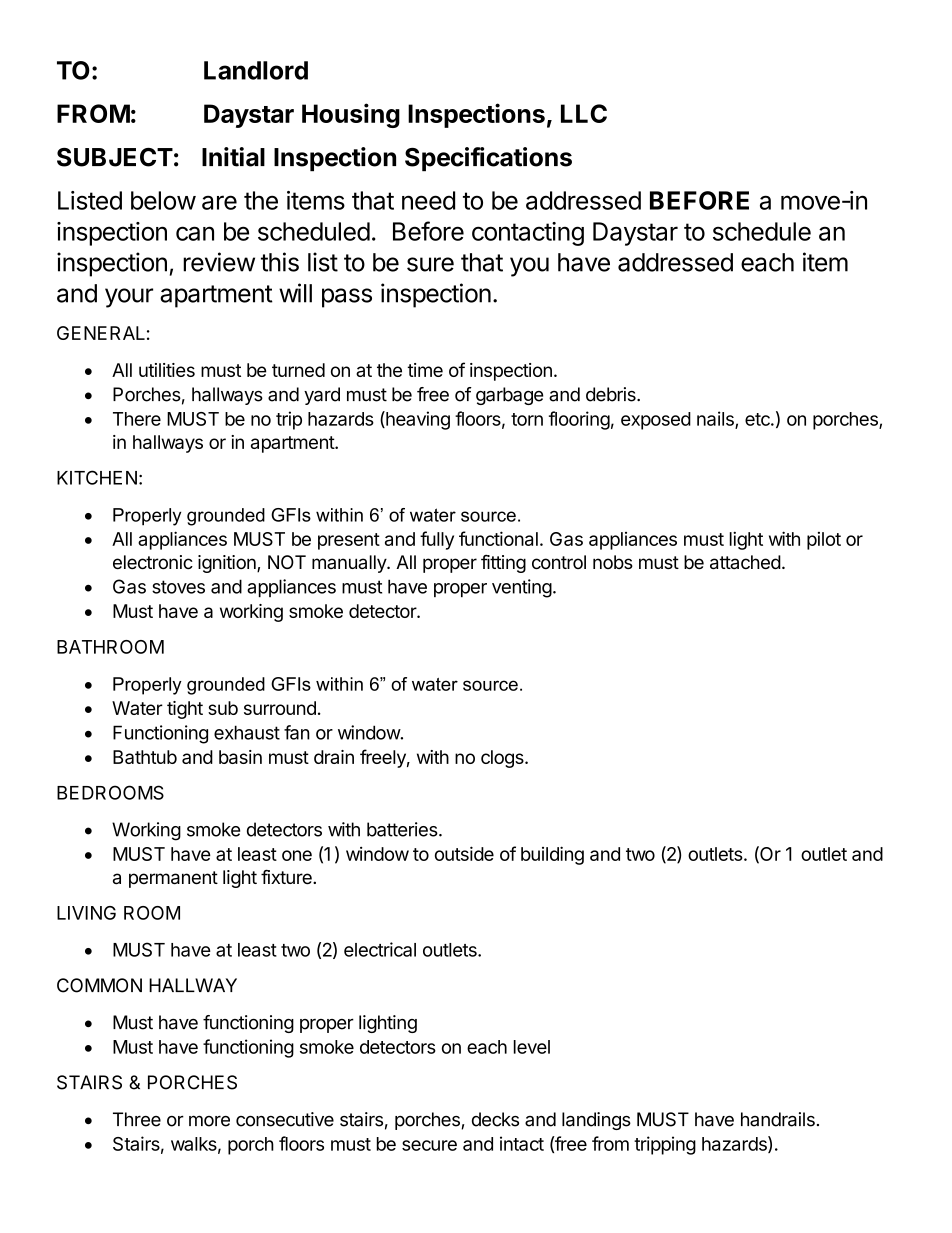  I want to click on time, so click(425, 370).
